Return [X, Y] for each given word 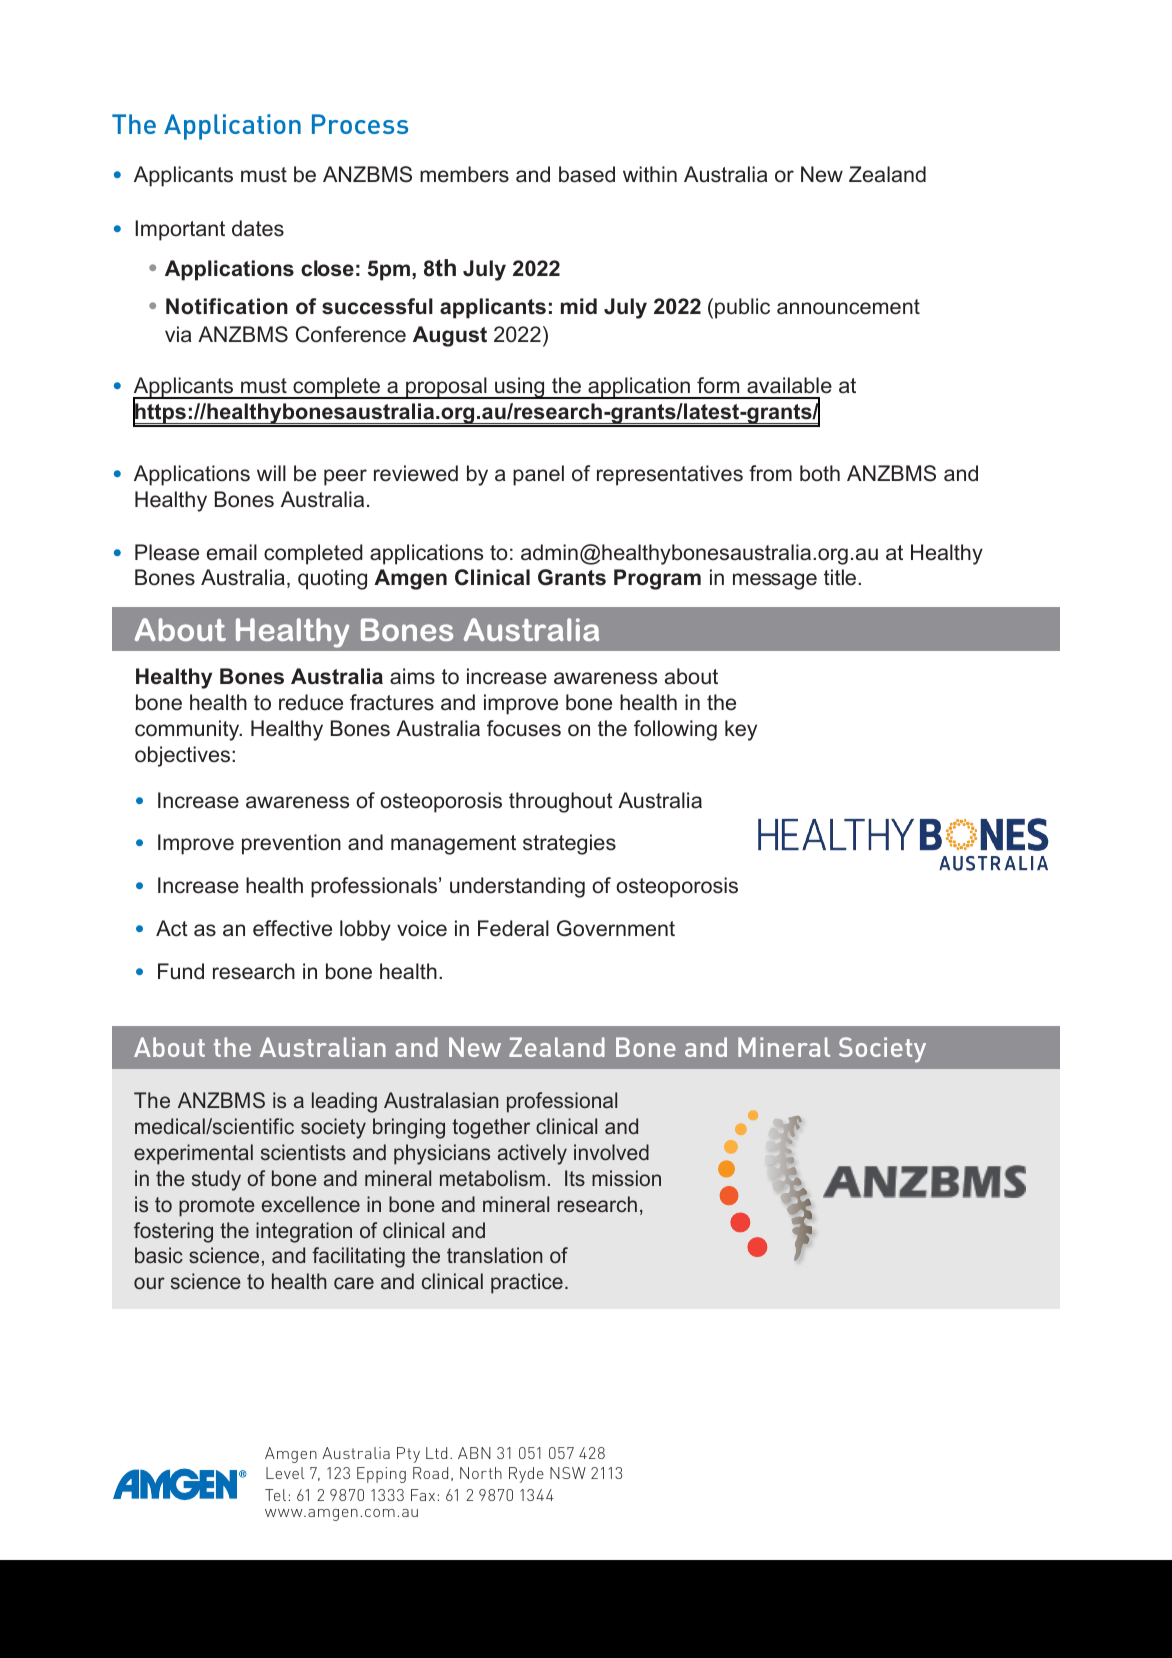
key [741, 730]
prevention [291, 844]
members [464, 174]
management [453, 845]
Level [285, 1473]
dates [258, 228]
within [650, 174]
